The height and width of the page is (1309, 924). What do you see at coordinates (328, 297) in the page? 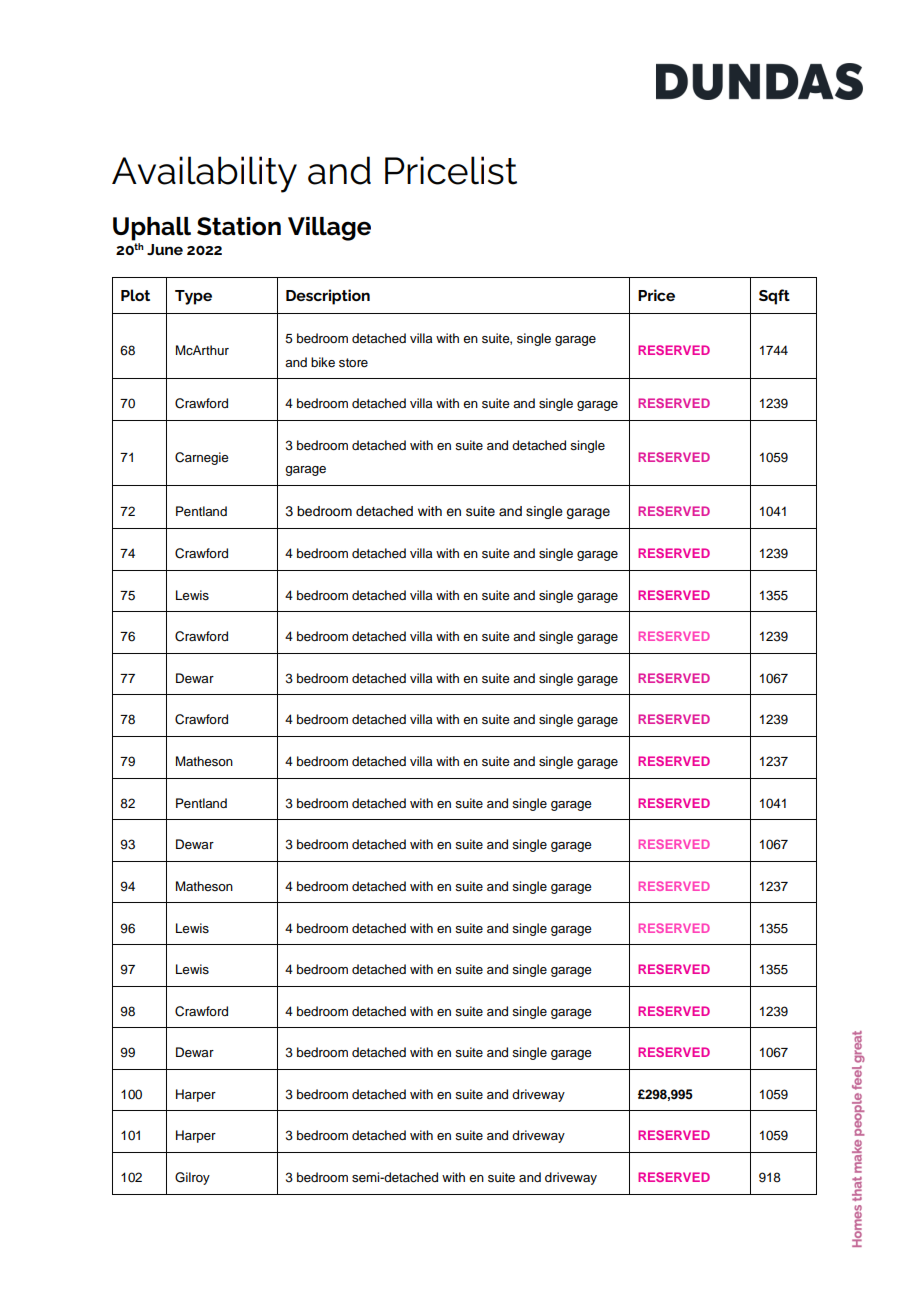
I see `Description` at bounding box center [328, 297].
